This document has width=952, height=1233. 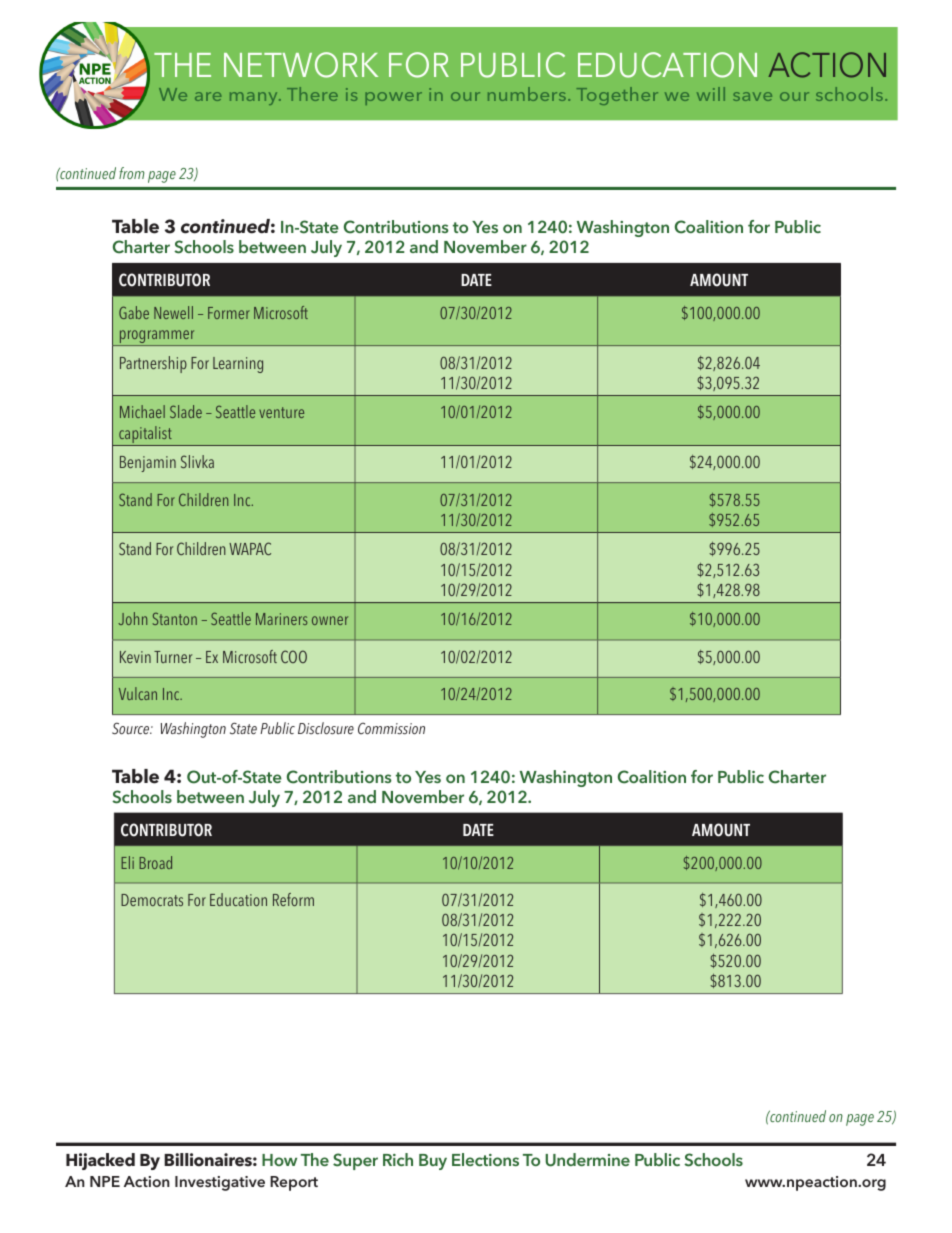 What do you see at coordinates (391, 728) in the document?
I see `Commission` at bounding box center [391, 728].
